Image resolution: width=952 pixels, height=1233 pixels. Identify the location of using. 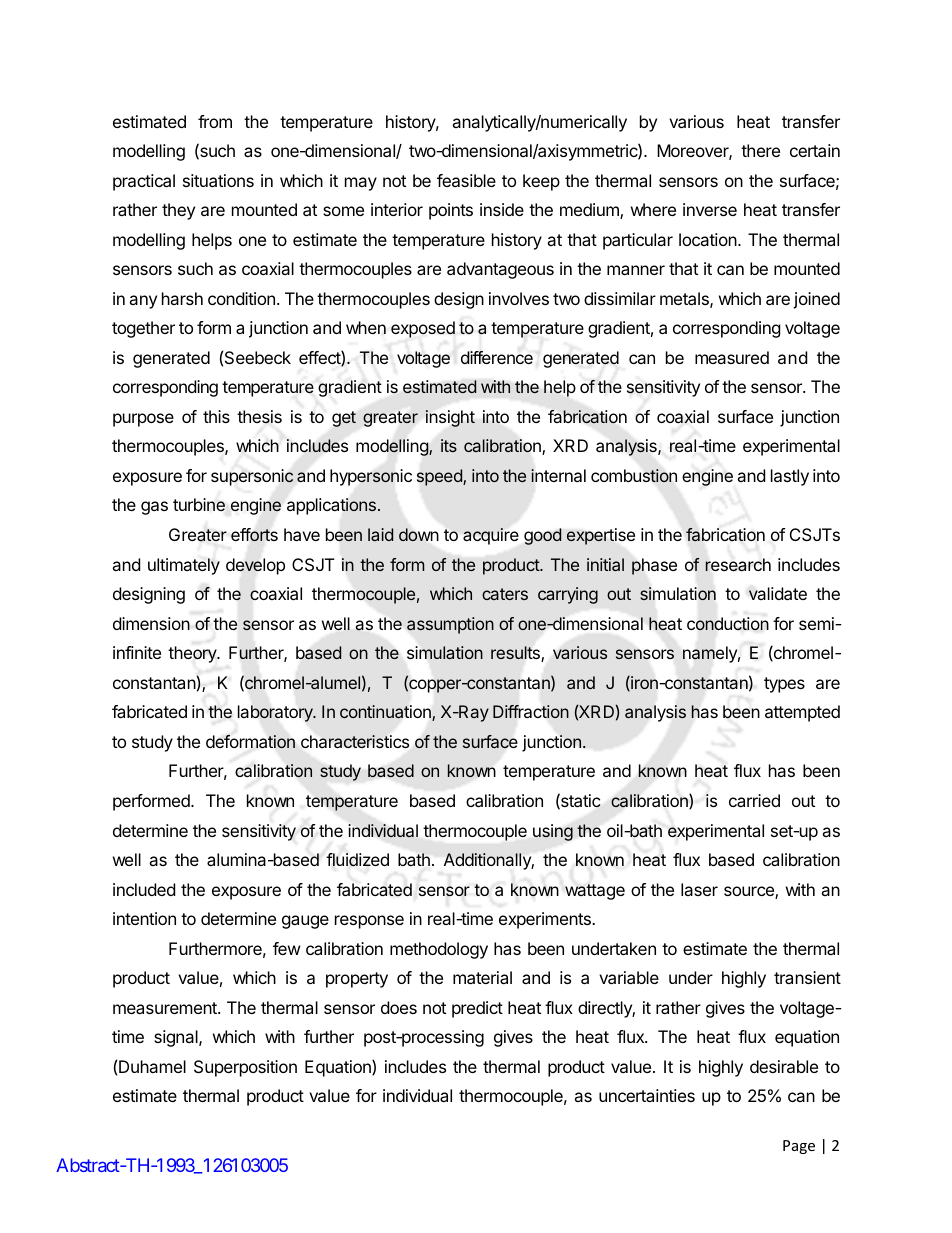
(553, 832).
